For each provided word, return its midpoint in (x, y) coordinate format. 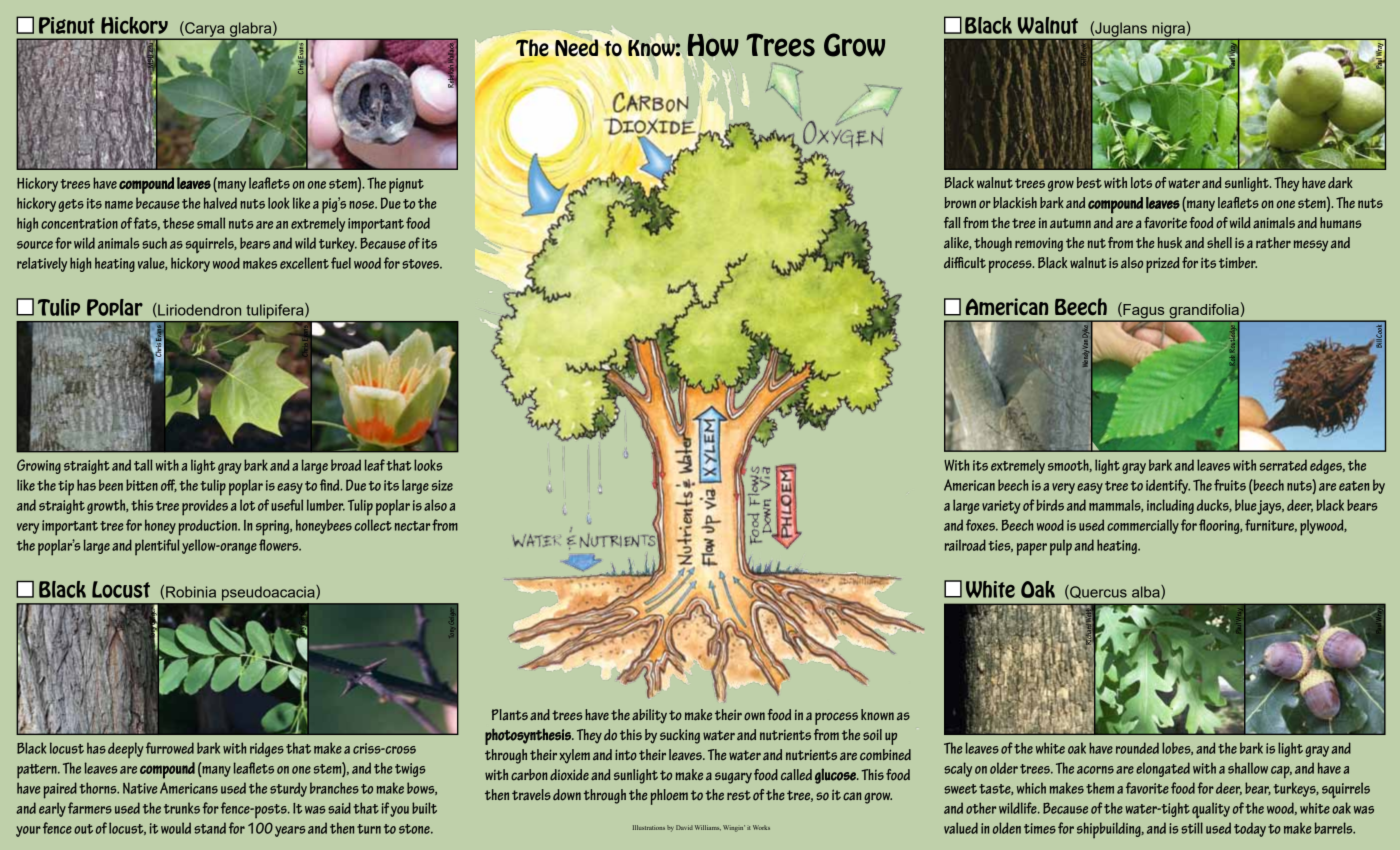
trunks (182, 808)
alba (1147, 592)
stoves (421, 264)
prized (1163, 265)
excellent (304, 263)
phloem (669, 797)
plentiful (157, 547)
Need (576, 48)
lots (1141, 183)
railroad (965, 545)
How (713, 45)
